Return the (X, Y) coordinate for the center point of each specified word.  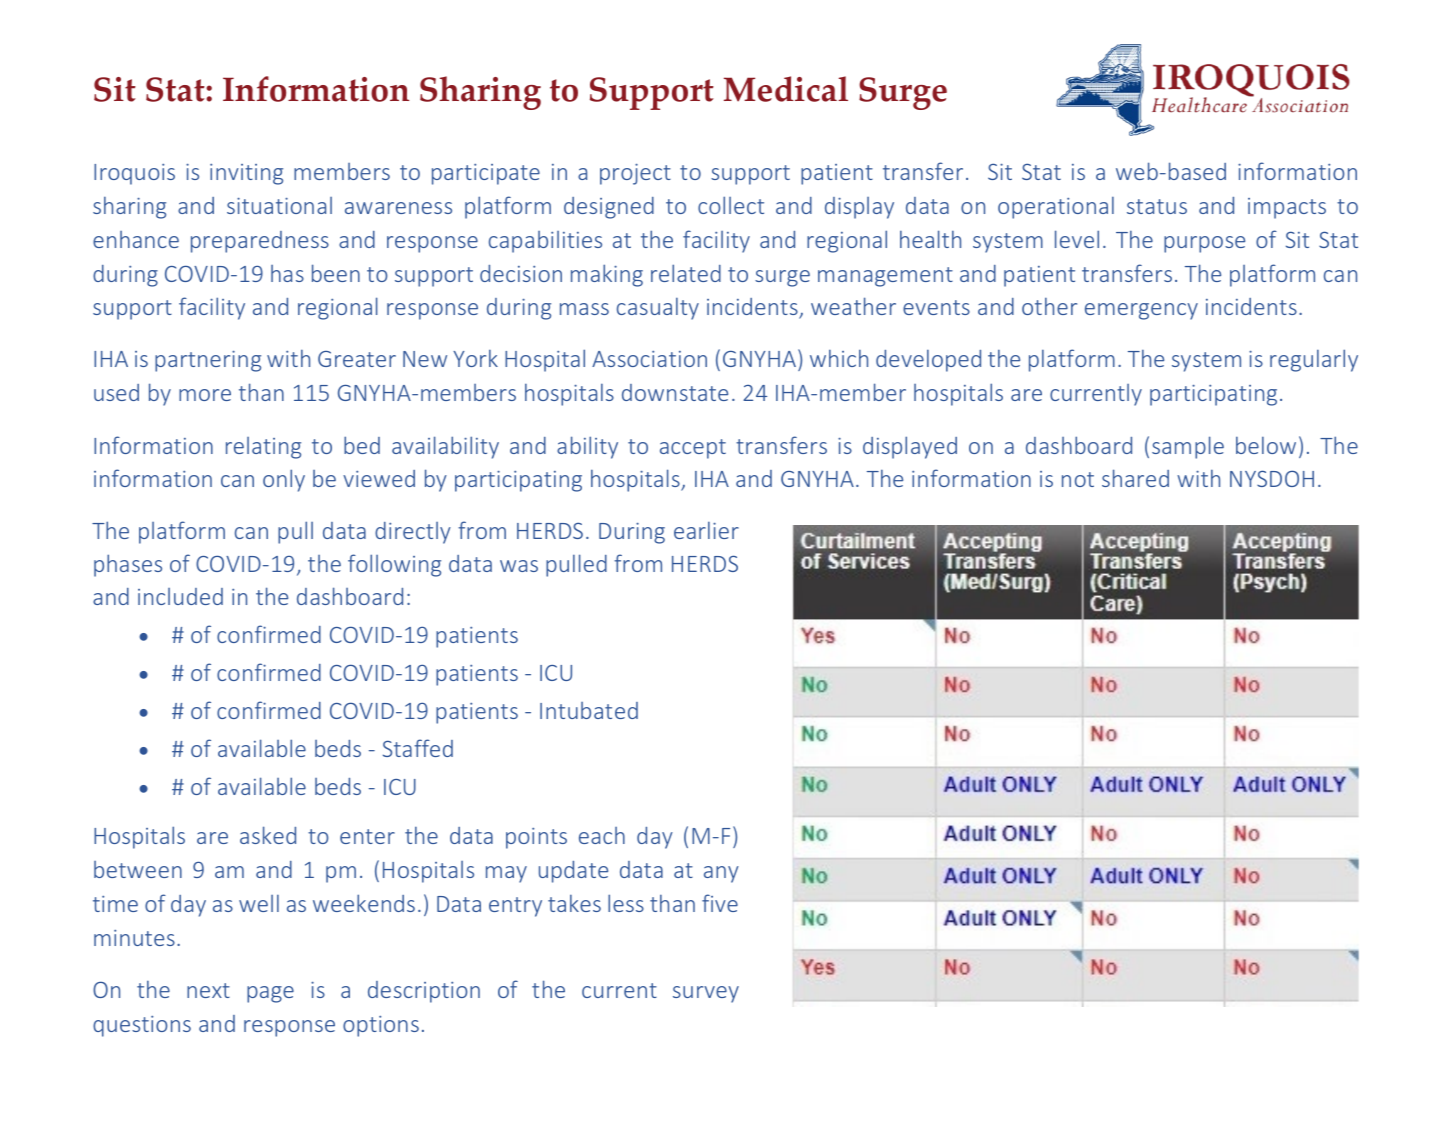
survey (706, 994)
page (270, 994)
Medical (786, 89)
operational (1056, 208)
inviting (246, 174)
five (720, 903)
